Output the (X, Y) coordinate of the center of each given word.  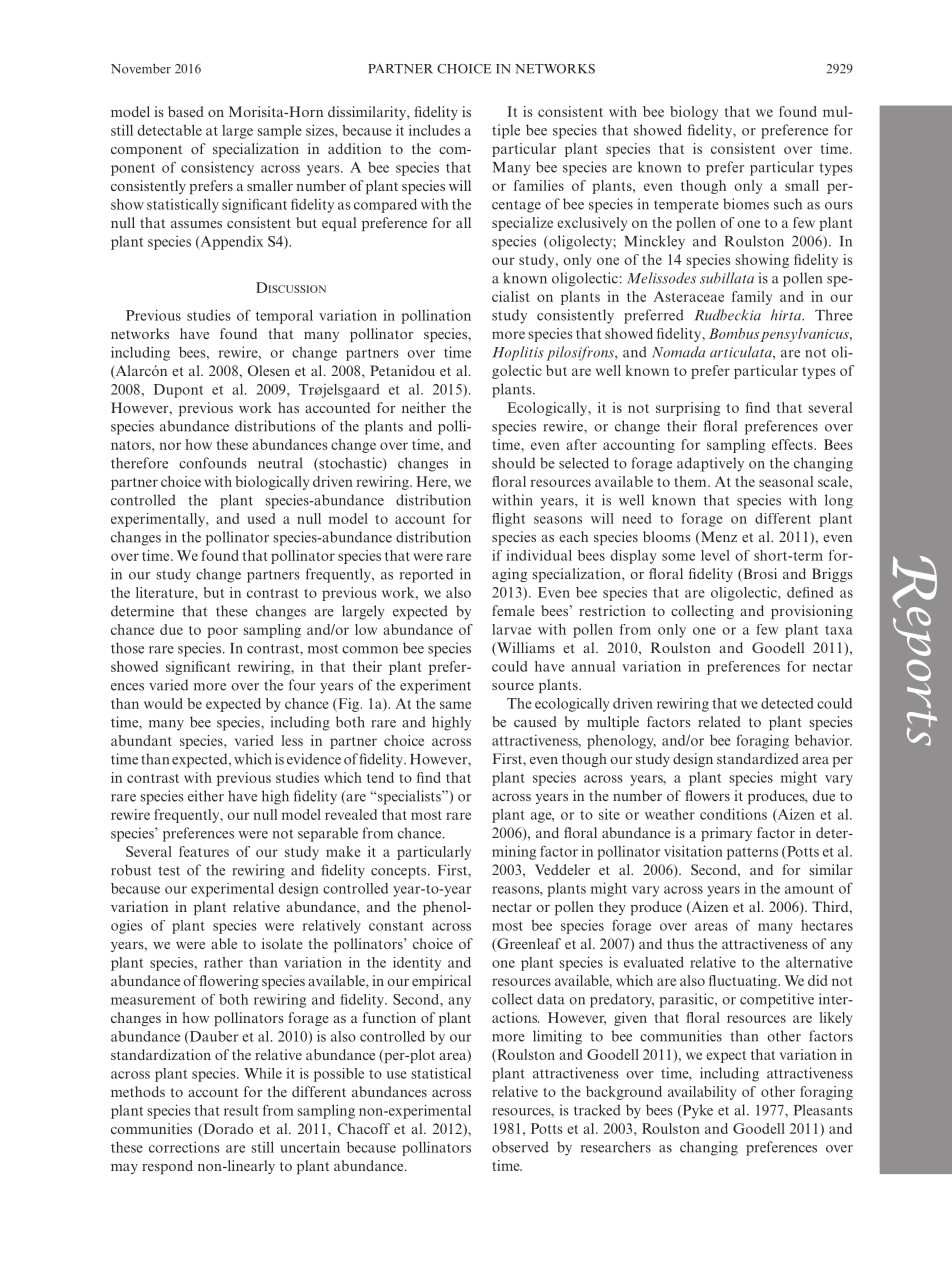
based (186, 111)
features (204, 851)
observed (520, 1147)
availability (702, 1093)
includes (434, 130)
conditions (733, 814)
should (513, 463)
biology (694, 113)
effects (793, 444)
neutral (280, 463)
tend (380, 777)
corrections (184, 1147)
